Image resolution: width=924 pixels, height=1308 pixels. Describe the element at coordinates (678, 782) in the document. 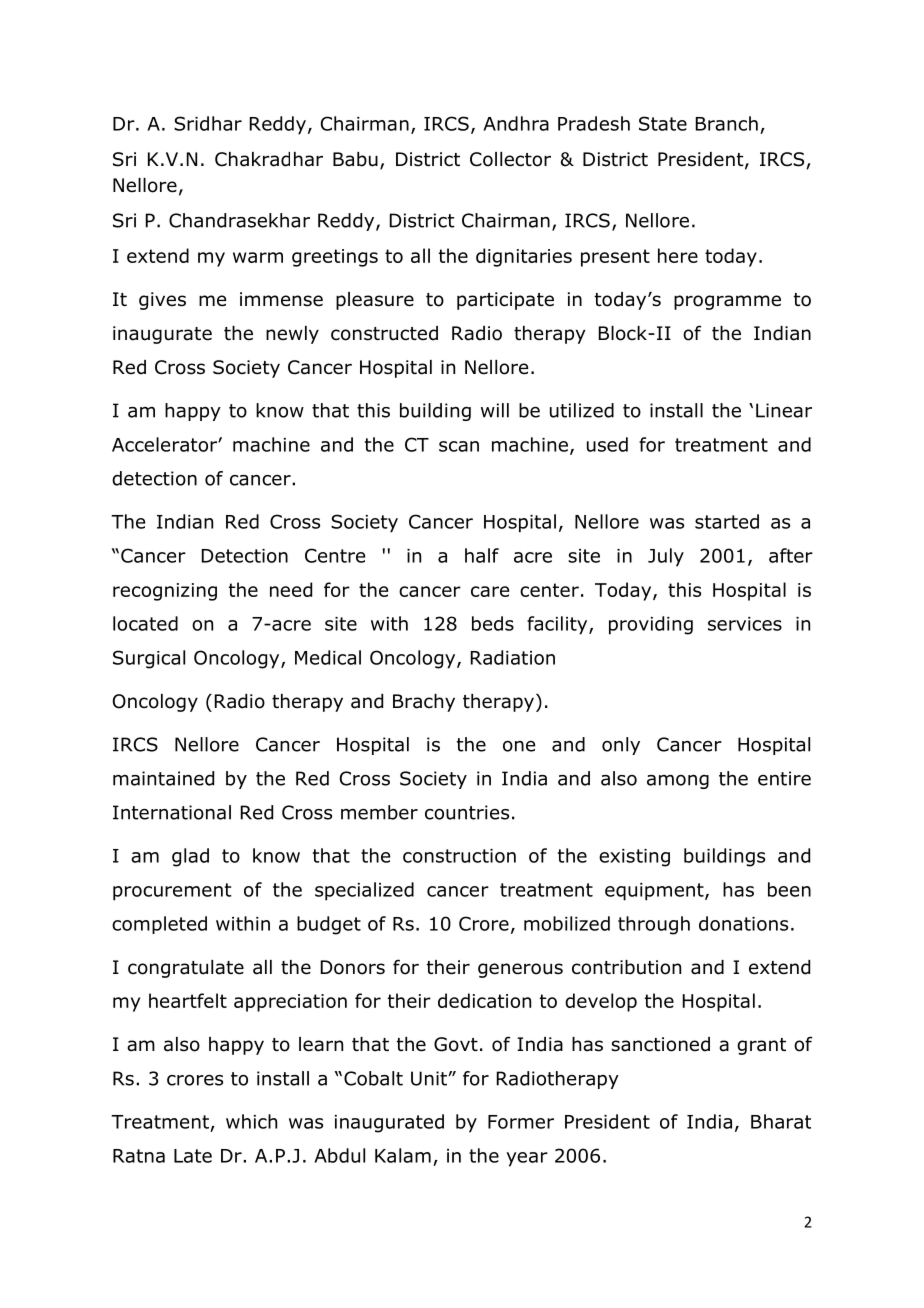

I see `among` at that location.
